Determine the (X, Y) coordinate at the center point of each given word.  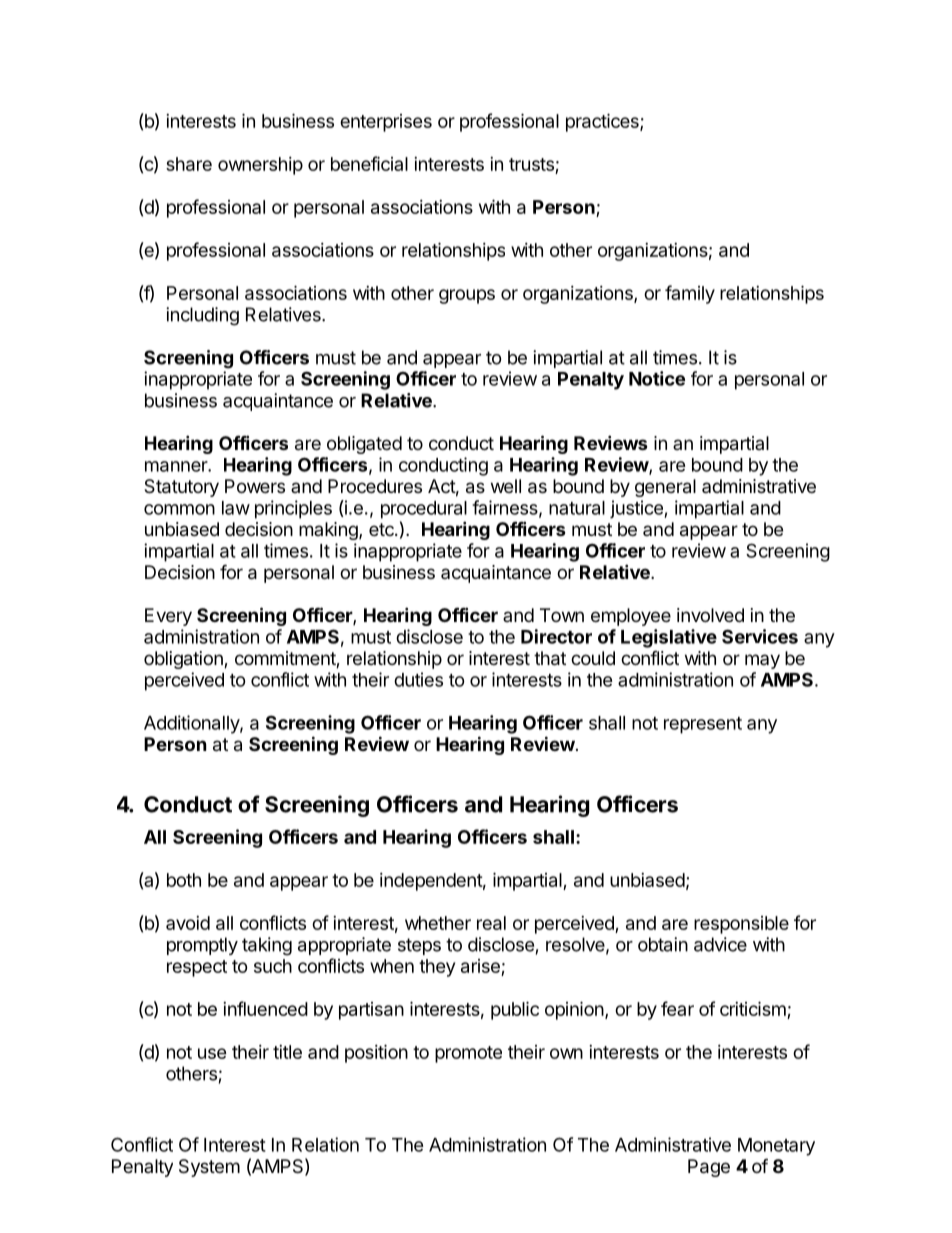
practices (603, 122)
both (184, 880)
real (491, 923)
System (209, 1168)
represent (703, 725)
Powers (255, 486)
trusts (532, 166)
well (506, 486)
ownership (260, 166)
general (665, 488)
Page (709, 1168)
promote (468, 1054)
